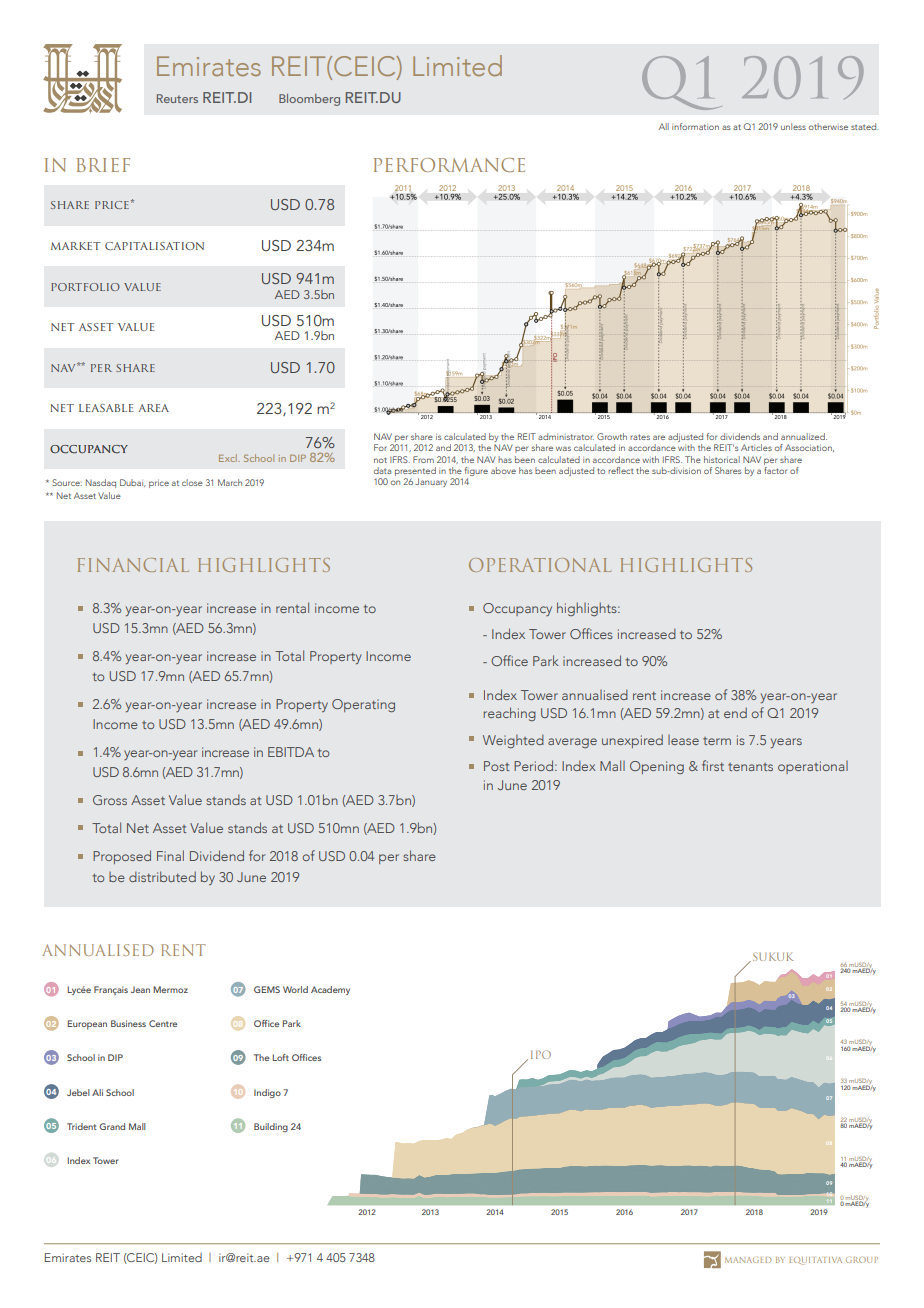 The height and width of the image is (1308, 924). Describe the element at coordinates (229, 458) in the image. I see `Excl` at that location.
